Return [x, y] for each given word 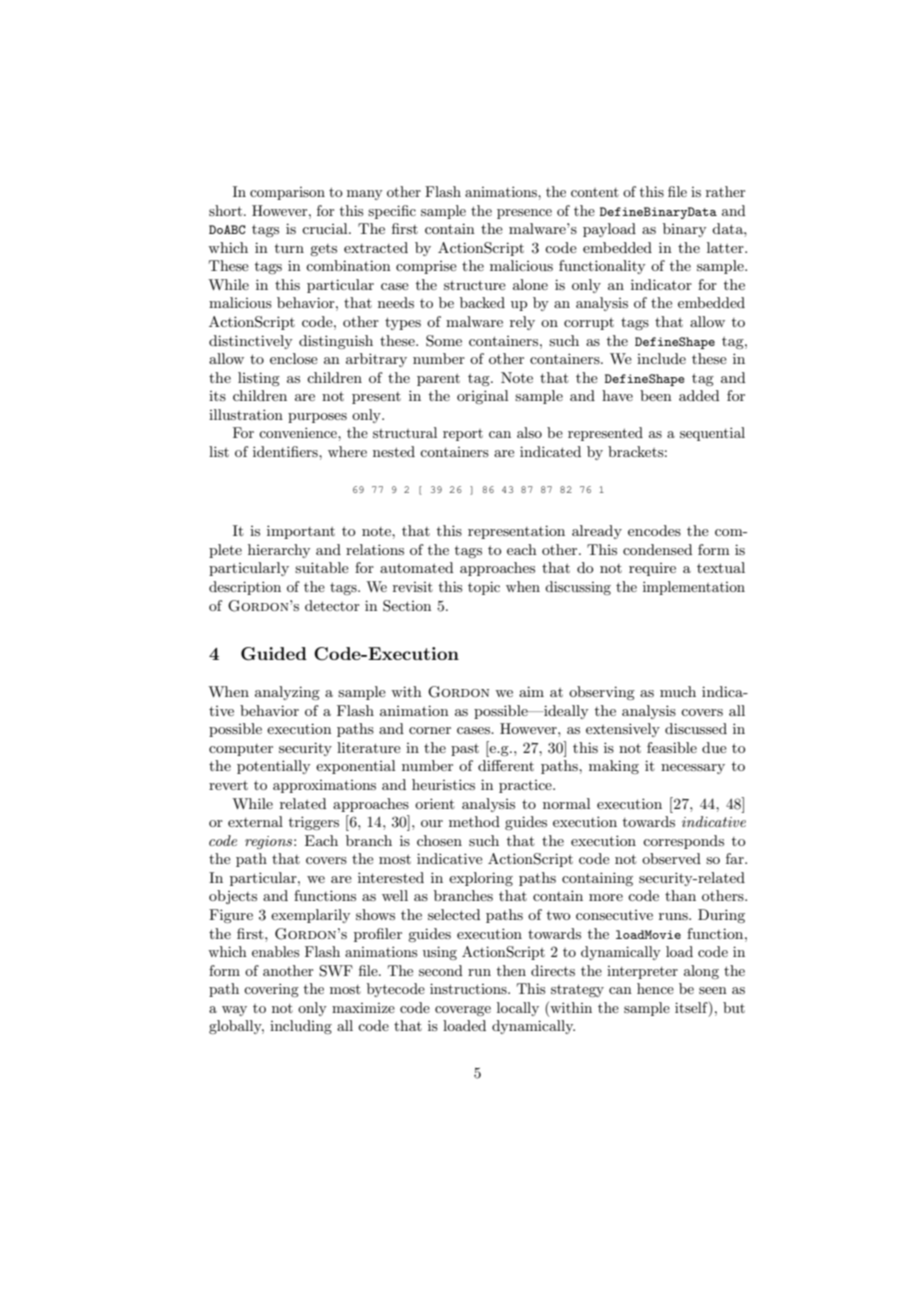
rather [725, 191]
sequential [712, 434]
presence [524, 214]
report [463, 435]
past [465, 750]
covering [271, 990]
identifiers [286, 451]
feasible [672, 747]
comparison [287, 193]
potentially [274, 767]
